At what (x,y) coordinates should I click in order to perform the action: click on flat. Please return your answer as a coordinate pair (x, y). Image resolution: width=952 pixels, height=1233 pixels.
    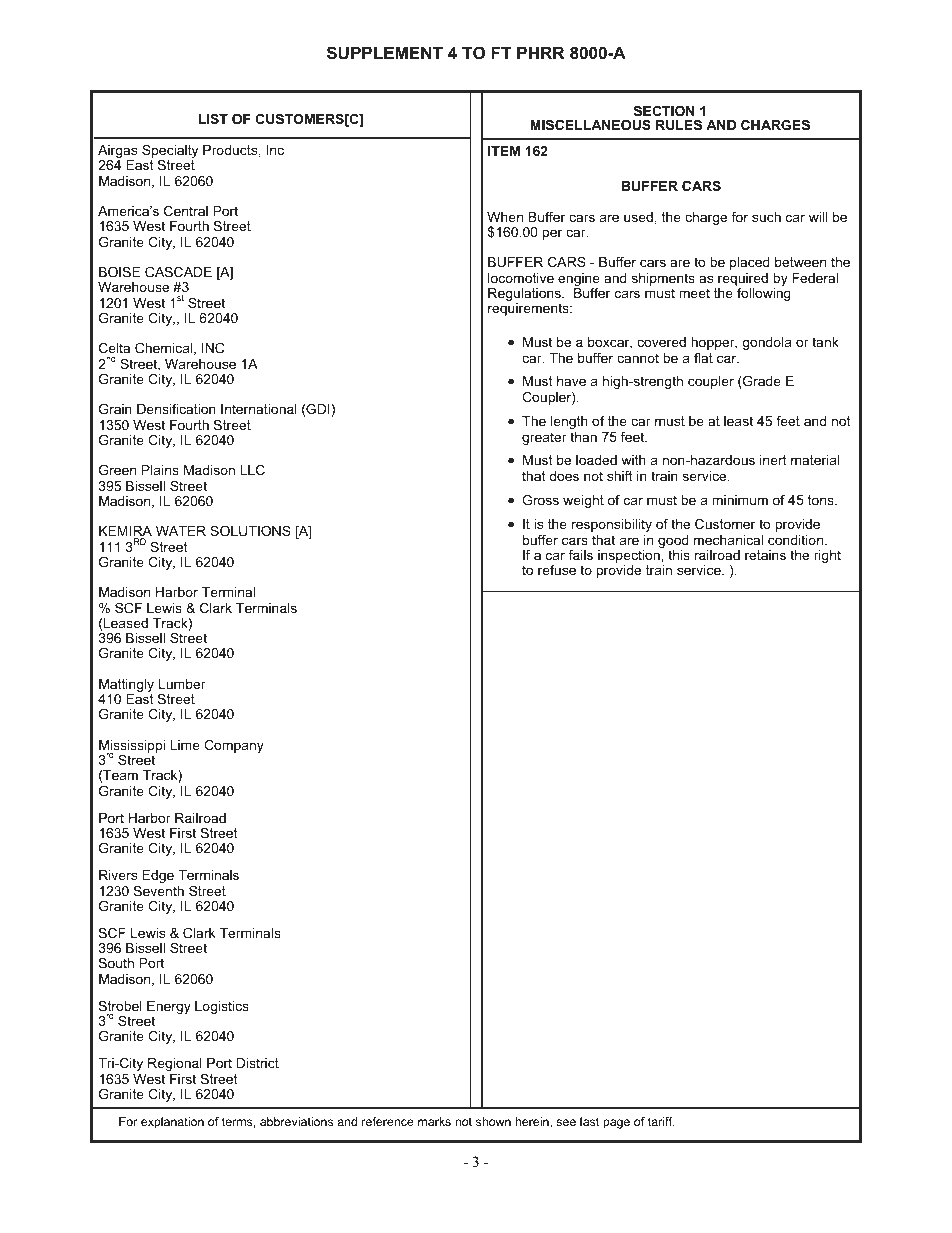
    Looking at the image, I should click on (703, 358).
